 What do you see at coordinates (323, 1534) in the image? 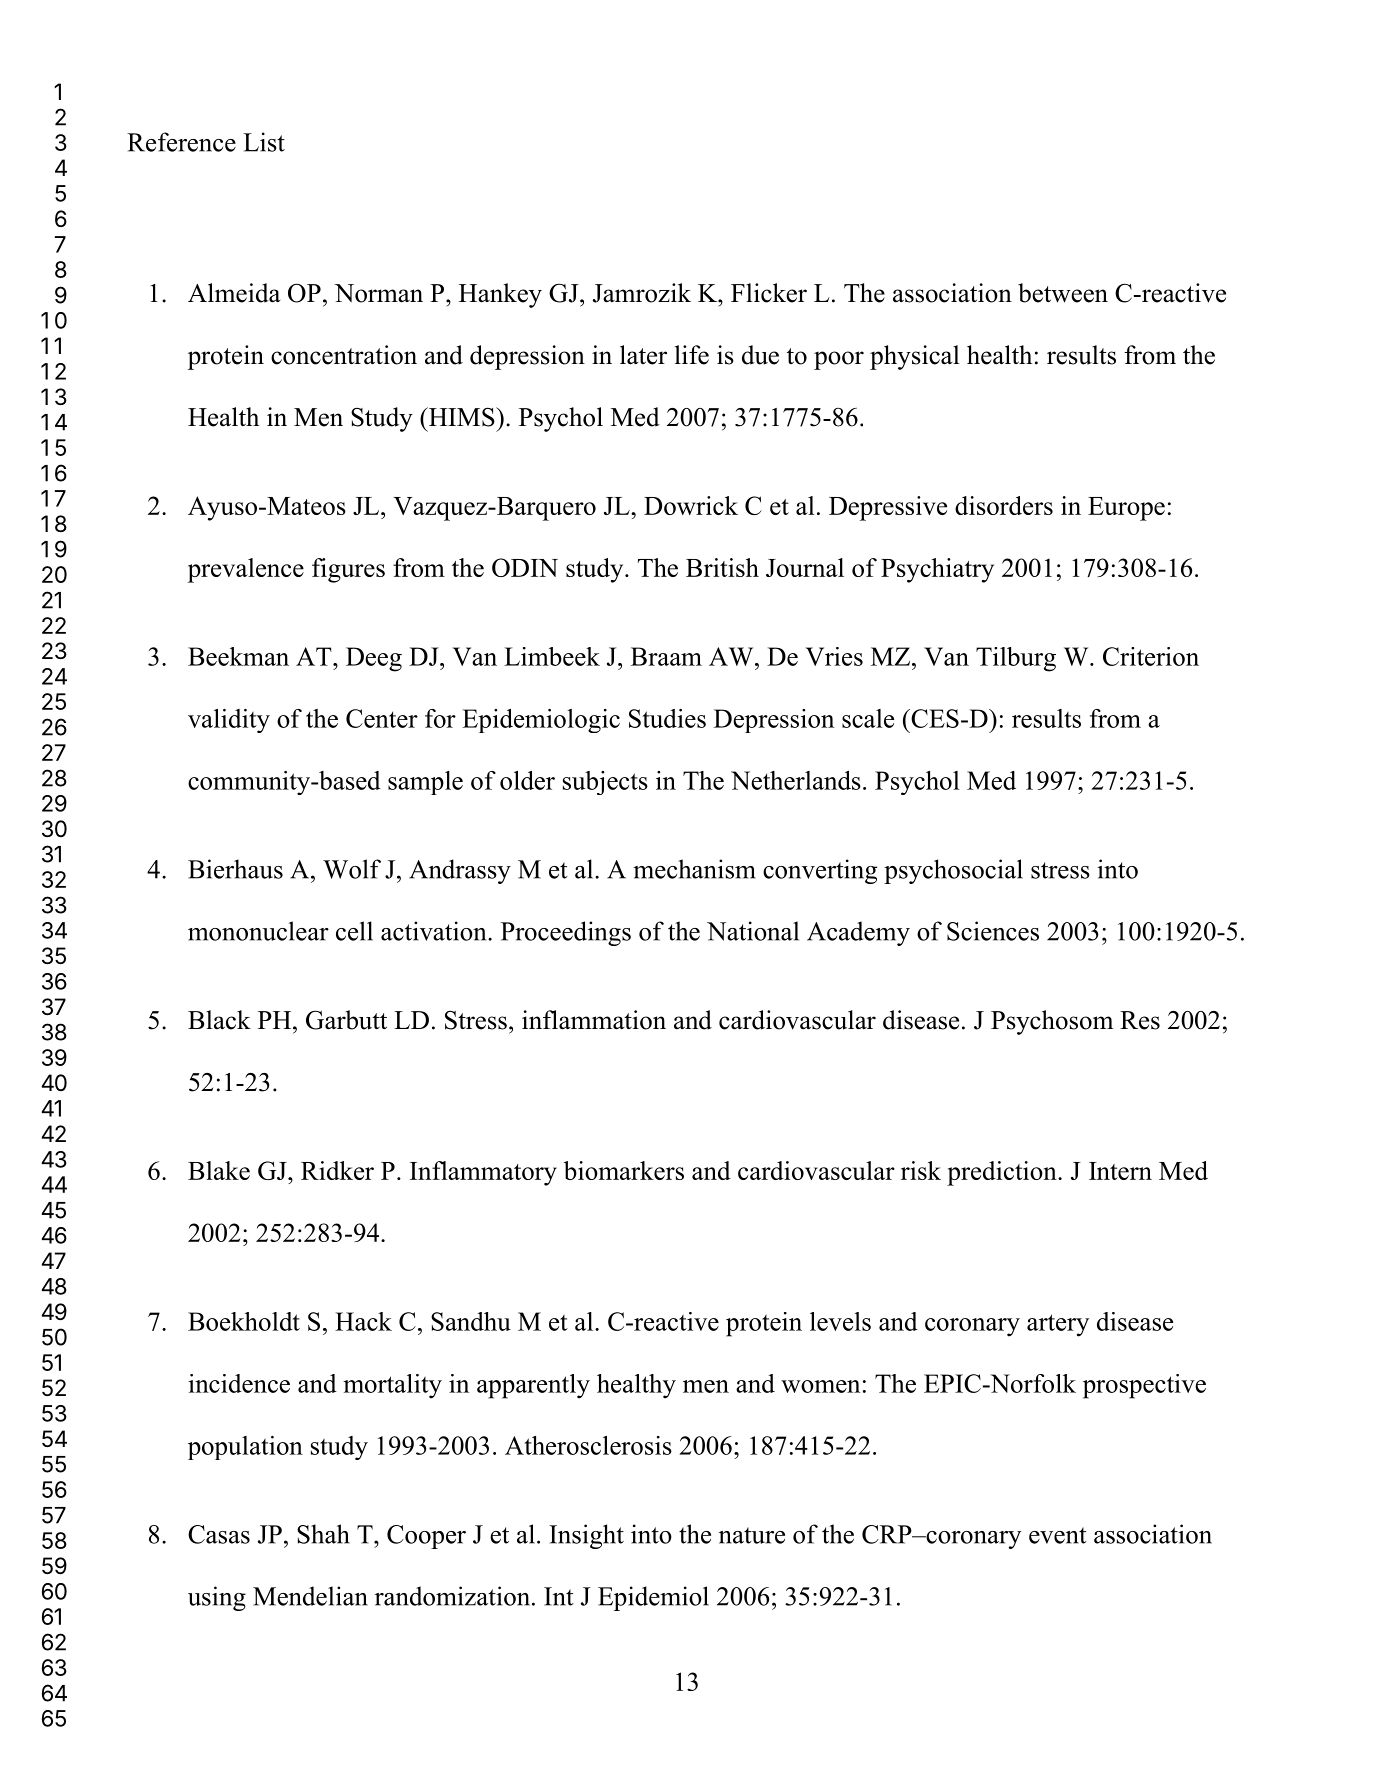
I see `Shah` at bounding box center [323, 1534].
